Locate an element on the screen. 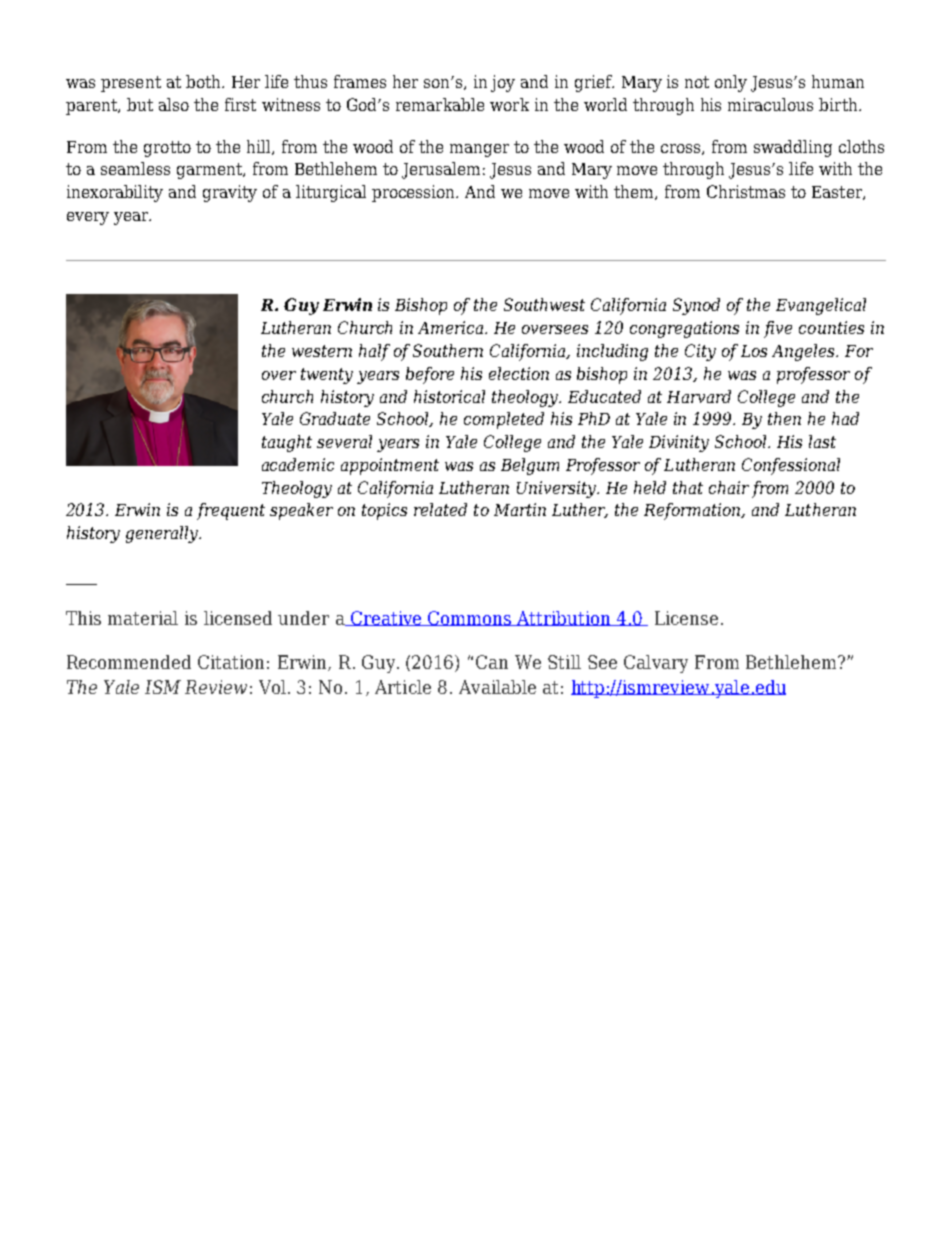 Image resolution: width=952 pixels, height=1233 pixels. historical is located at coordinates (449, 396).
